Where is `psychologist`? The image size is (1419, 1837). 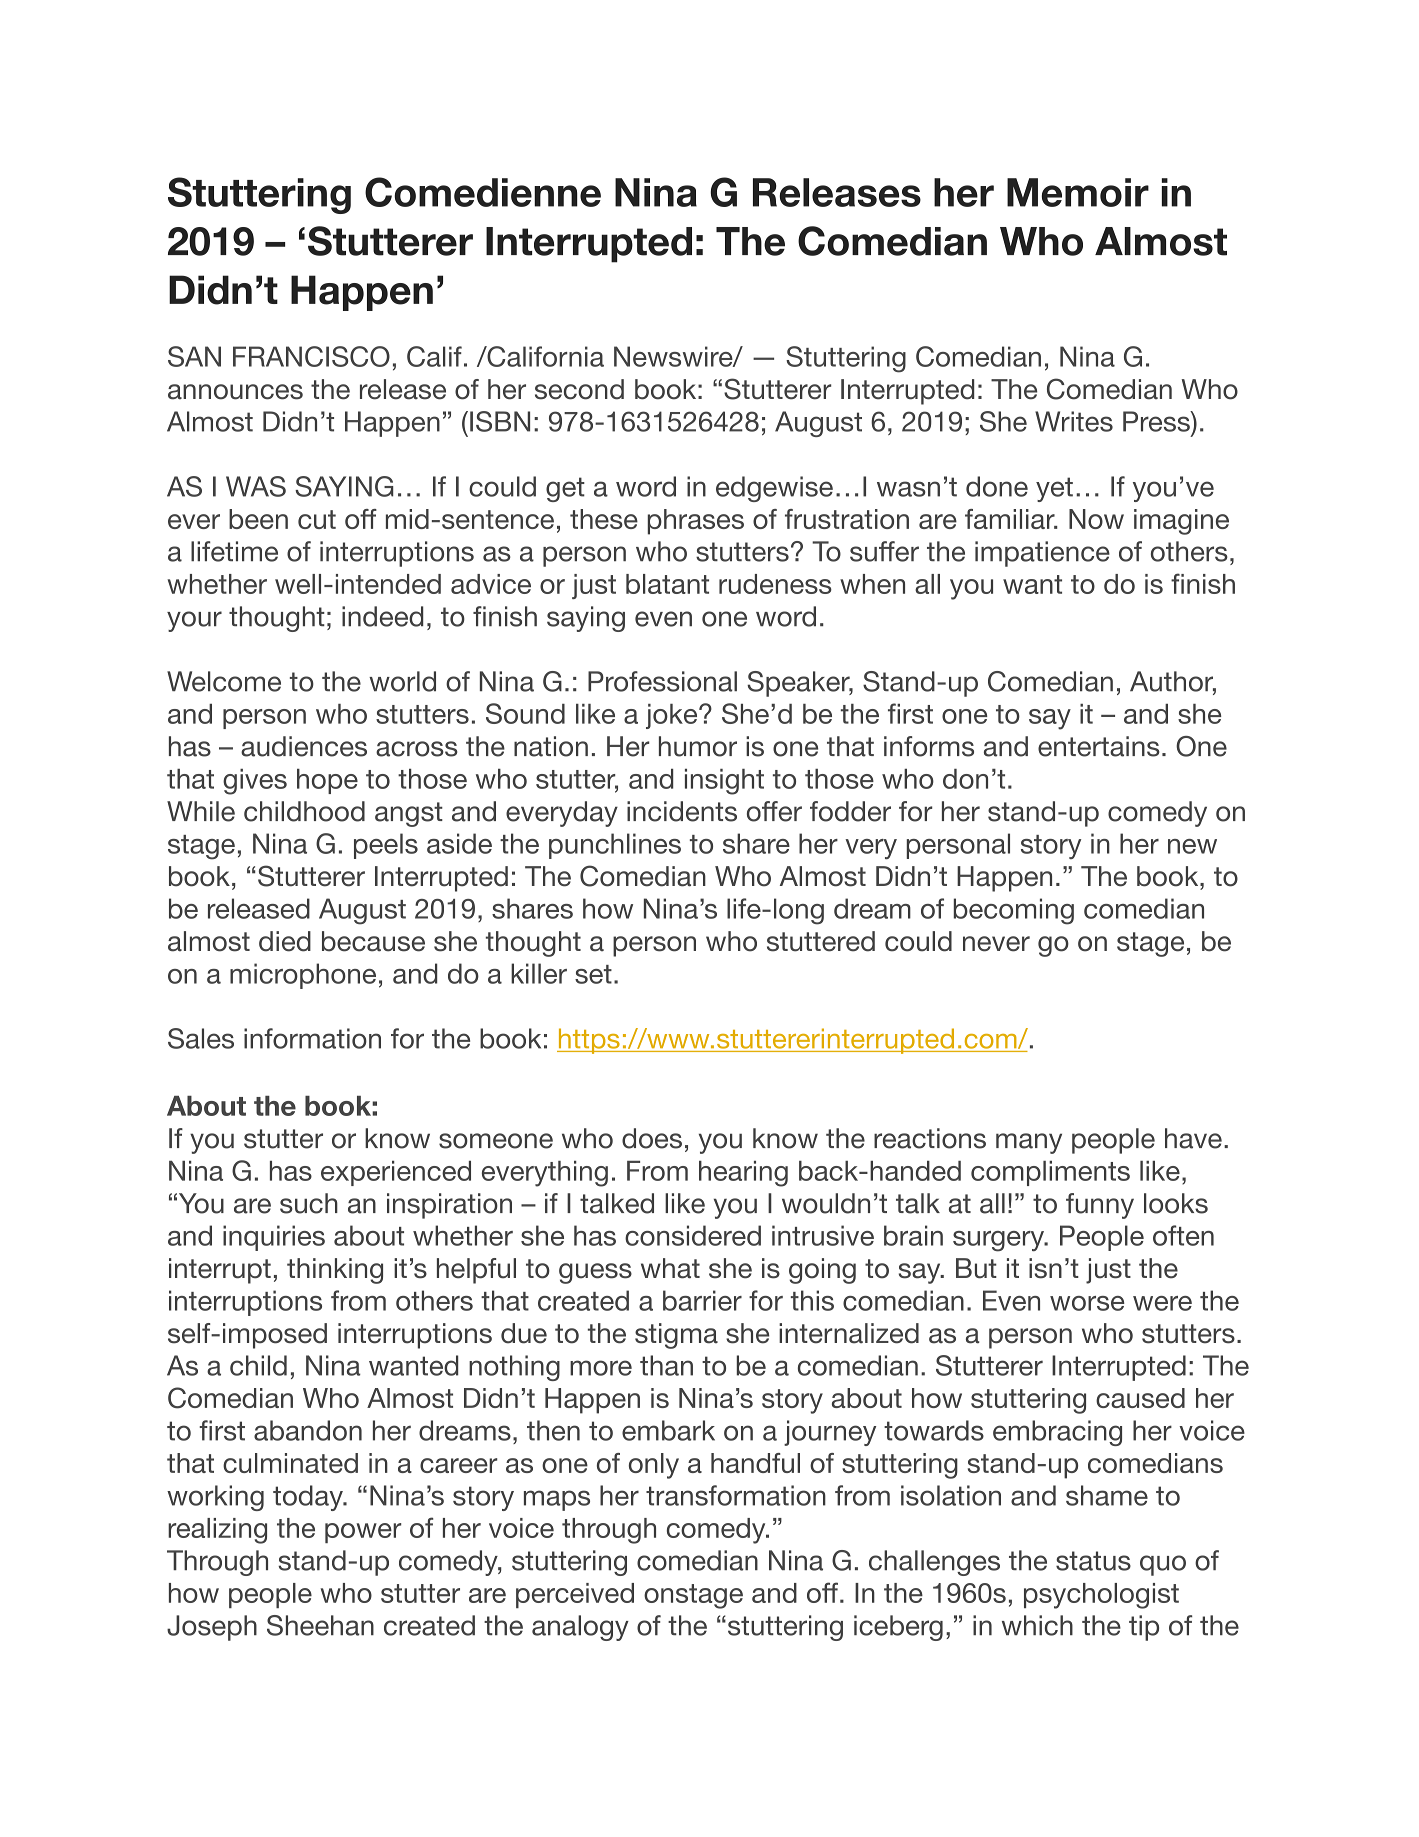
psychologist is located at coordinates (1101, 1596).
